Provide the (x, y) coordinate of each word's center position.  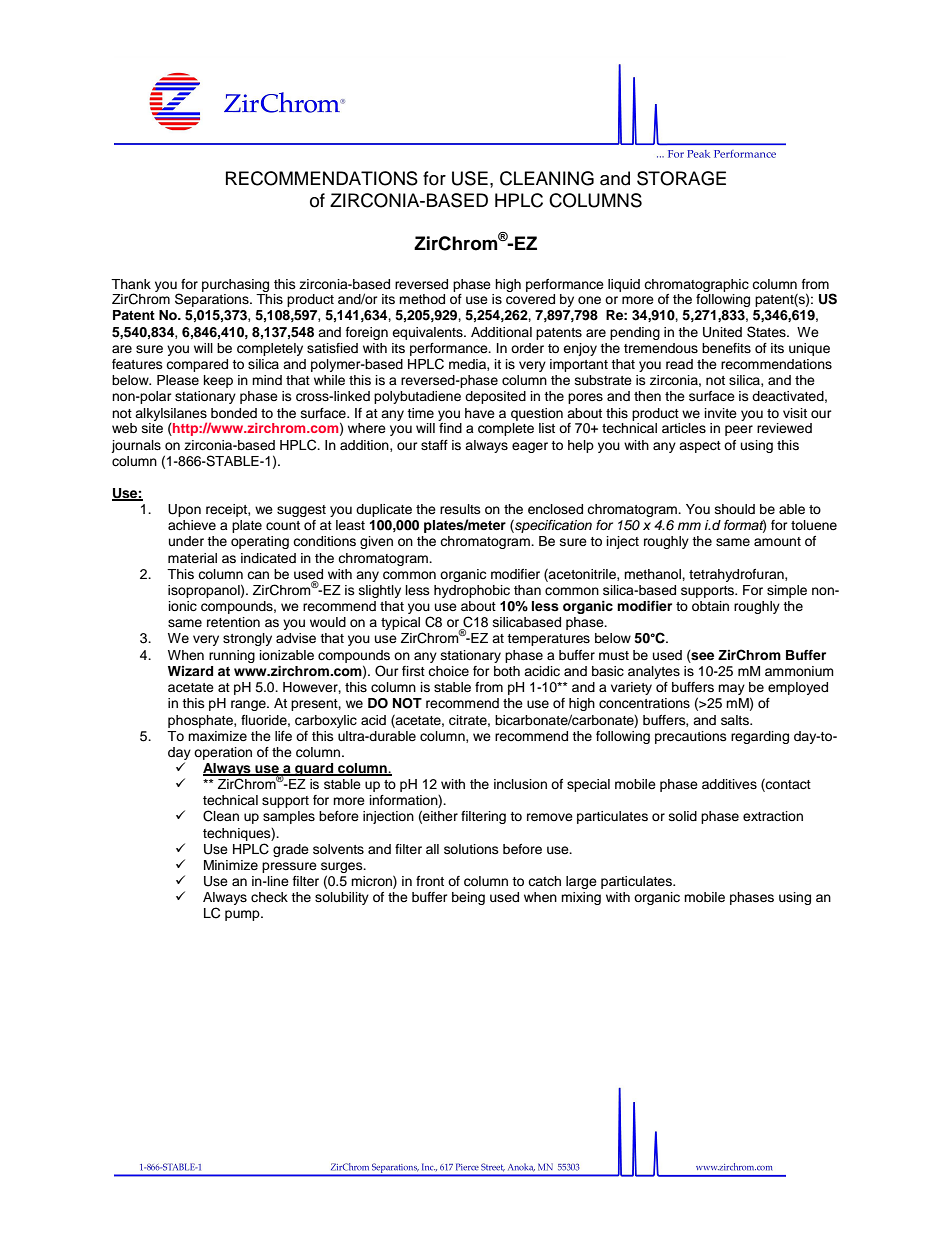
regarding (760, 737)
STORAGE (681, 178)
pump (243, 915)
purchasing (235, 285)
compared (197, 365)
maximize (217, 736)
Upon (184, 510)
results (460, 509)
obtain (710, 606)
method (422, 299)
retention (233, 622)
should (735, 509)
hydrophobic (472, 591)
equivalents (428, 333)
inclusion (520, 784)
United (722, 332)
